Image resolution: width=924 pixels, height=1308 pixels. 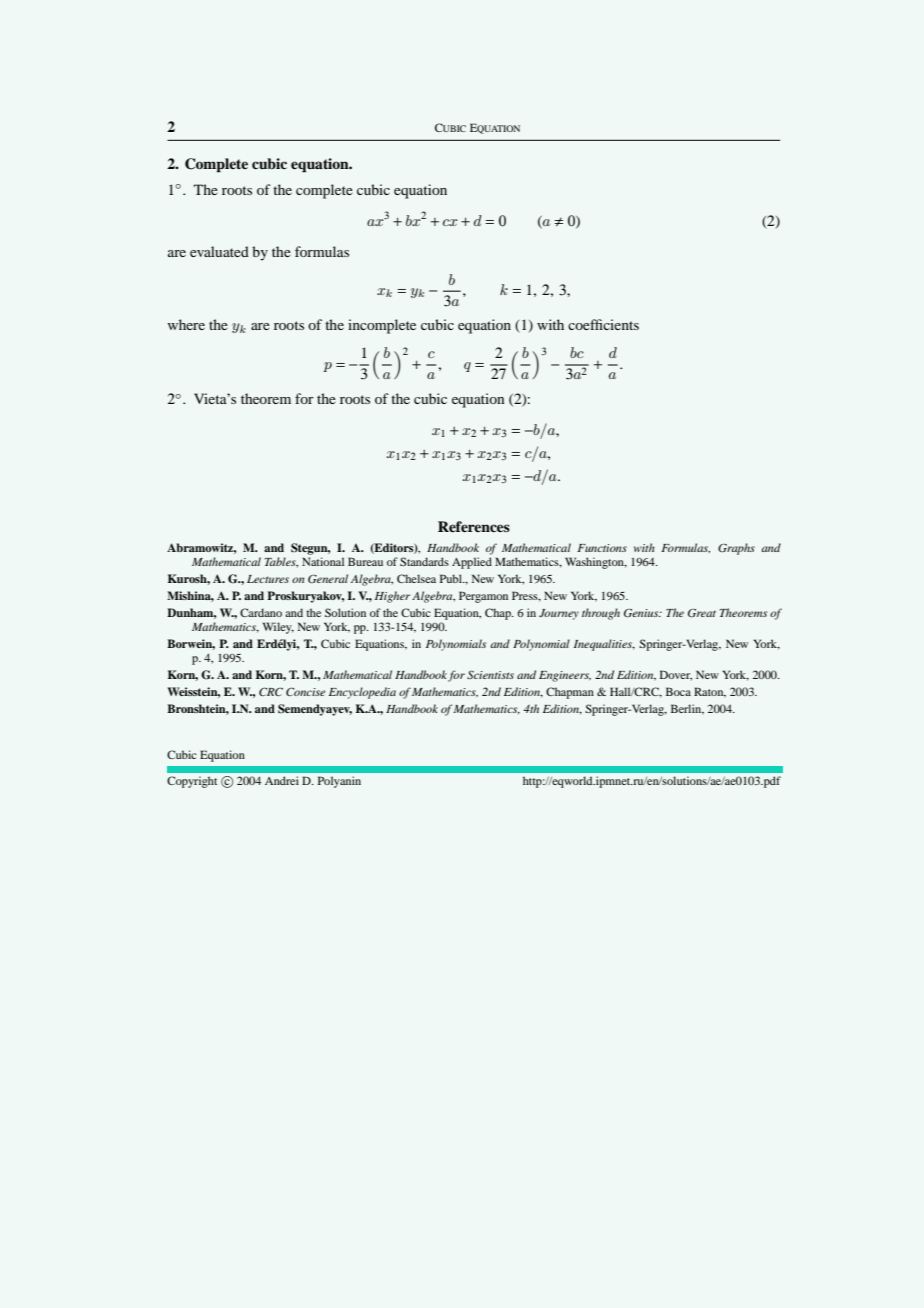 I want to click on Tables, so click(x=281, y=562).
